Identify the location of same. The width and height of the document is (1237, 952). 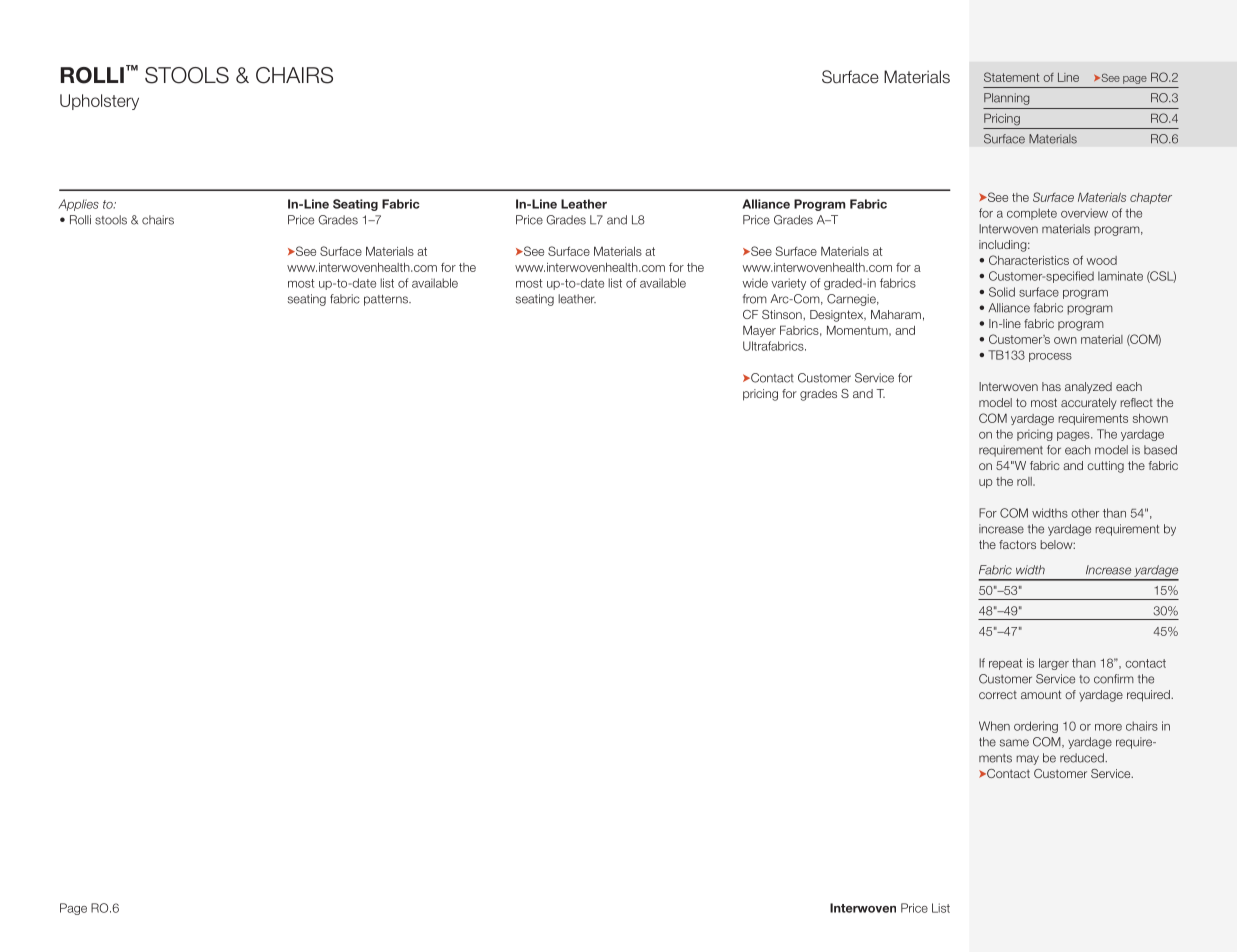
(1014, 743).
